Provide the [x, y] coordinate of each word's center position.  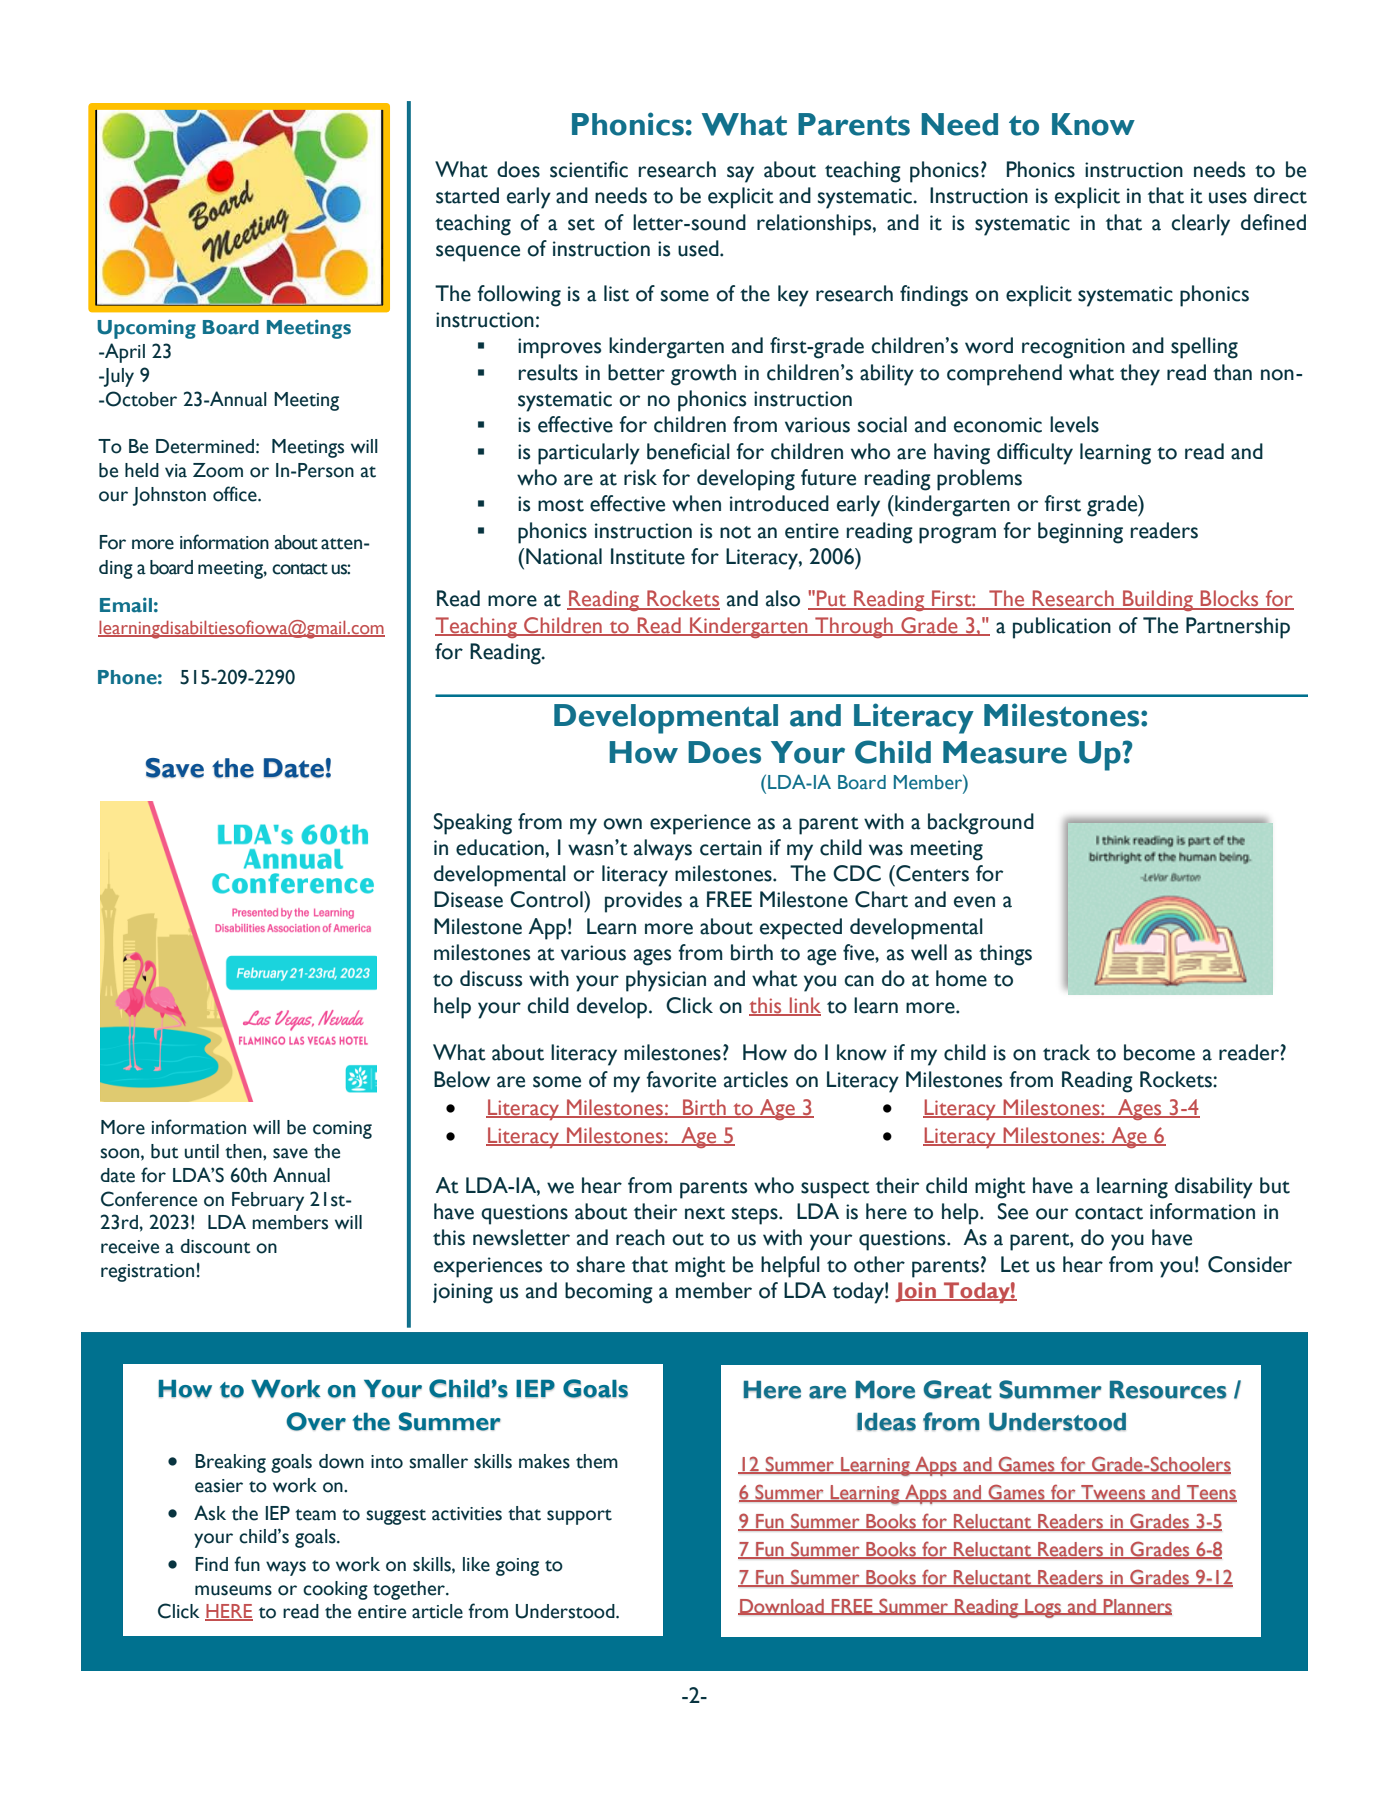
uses [1228, 198]
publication [1062, 628]
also [783, 598]
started [467, 195]
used [699, 248]
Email [126, 605]
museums [233, 1590]
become [1159, 1052]
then [244, 1151]
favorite [681, 1079]
